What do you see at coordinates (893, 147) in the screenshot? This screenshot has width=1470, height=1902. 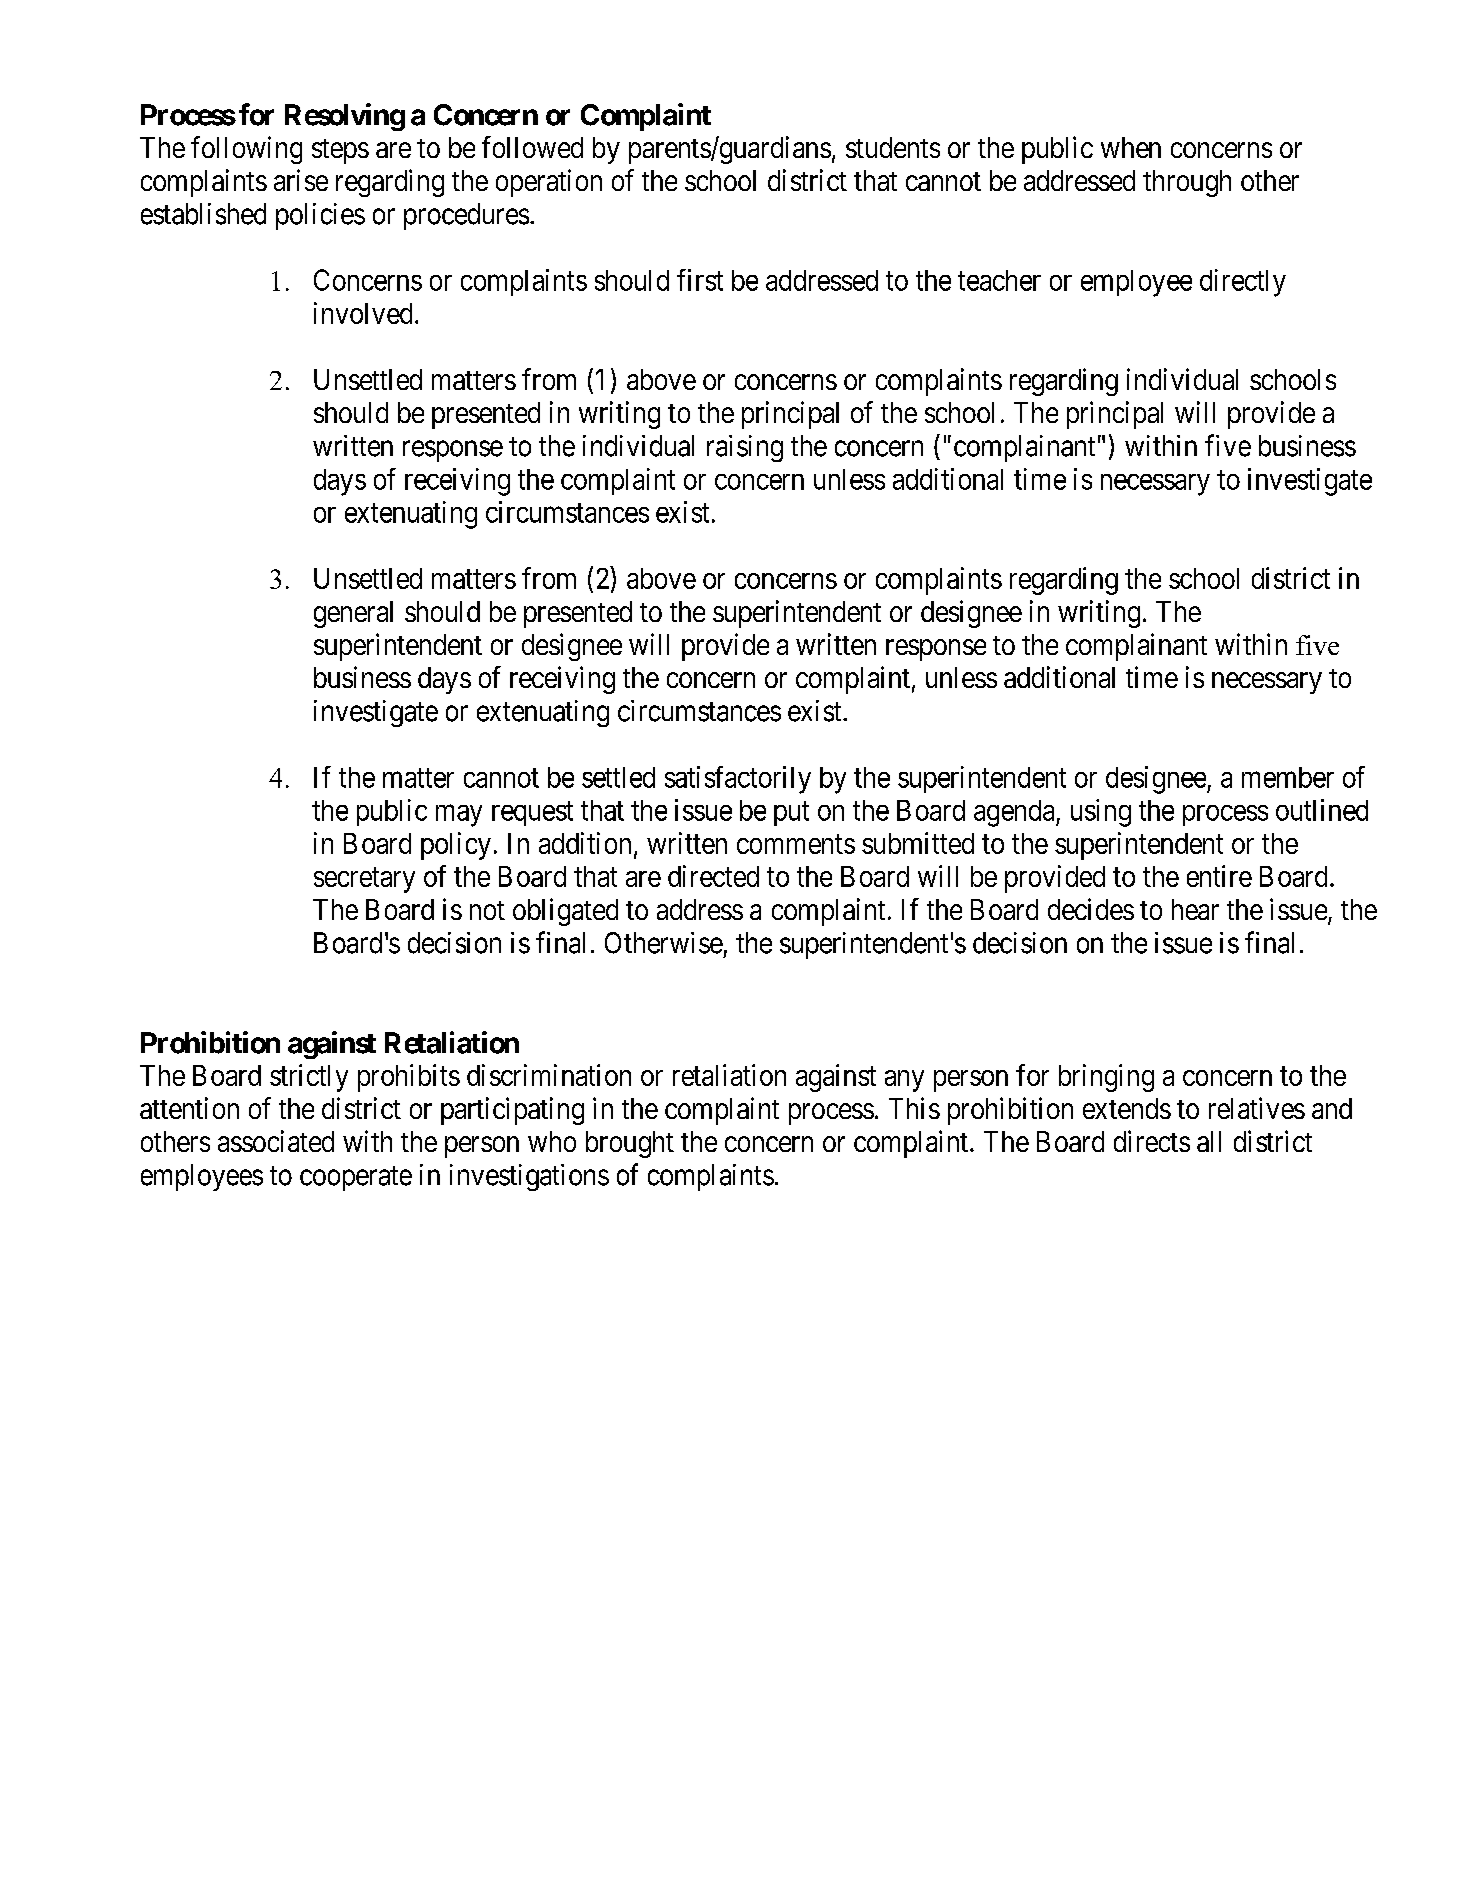 I see `students` at bounding box center [893, 147].
